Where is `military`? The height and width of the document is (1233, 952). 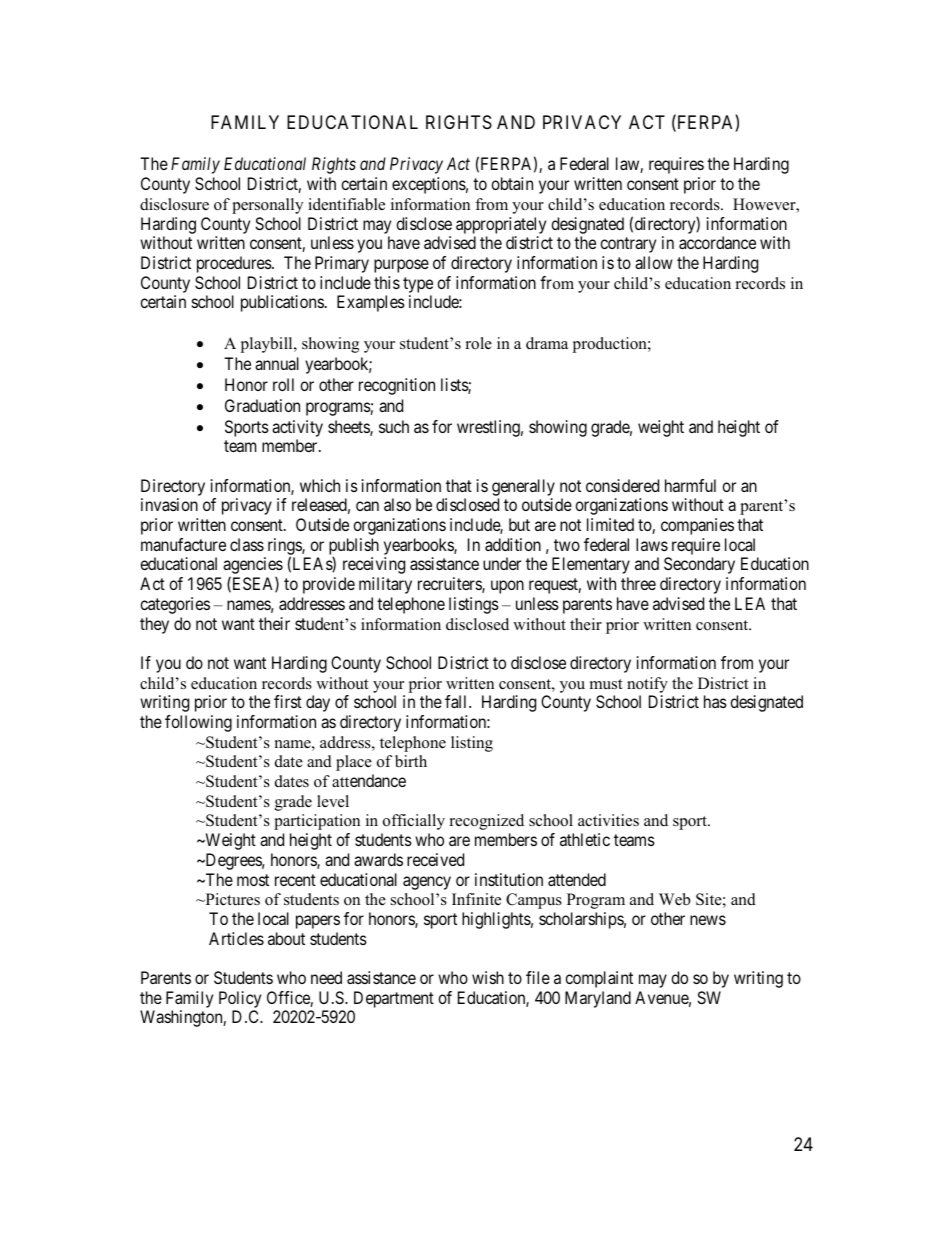
military is located at coordinates (385, 585).
